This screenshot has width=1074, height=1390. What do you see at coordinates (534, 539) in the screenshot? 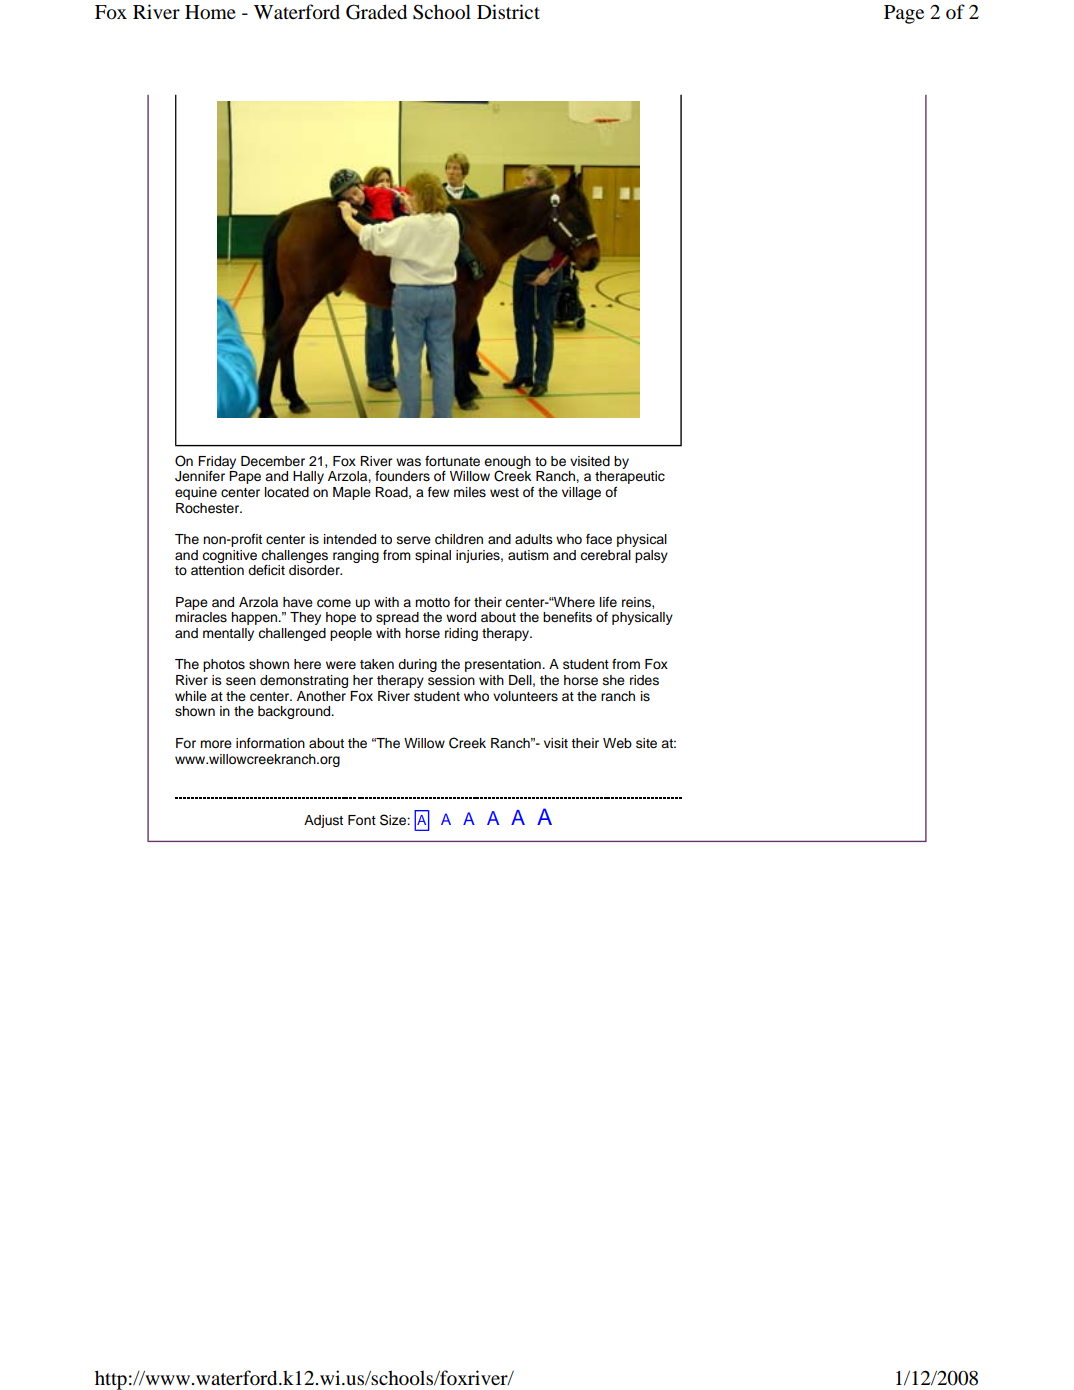
I see `adults` at bounding box center [534, 539].
